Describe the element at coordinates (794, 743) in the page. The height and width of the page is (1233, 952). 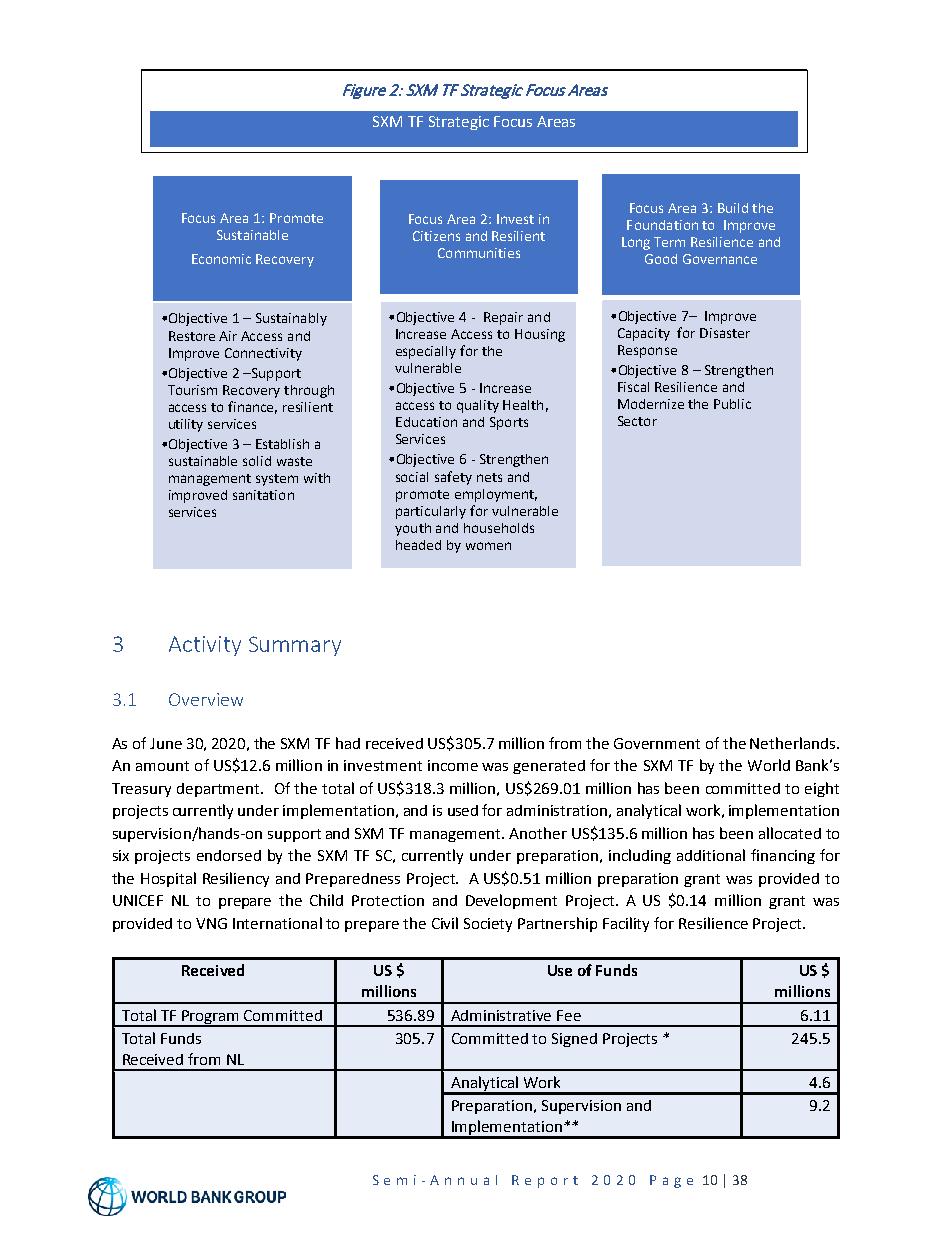
I see `Netherlands` at that location.
